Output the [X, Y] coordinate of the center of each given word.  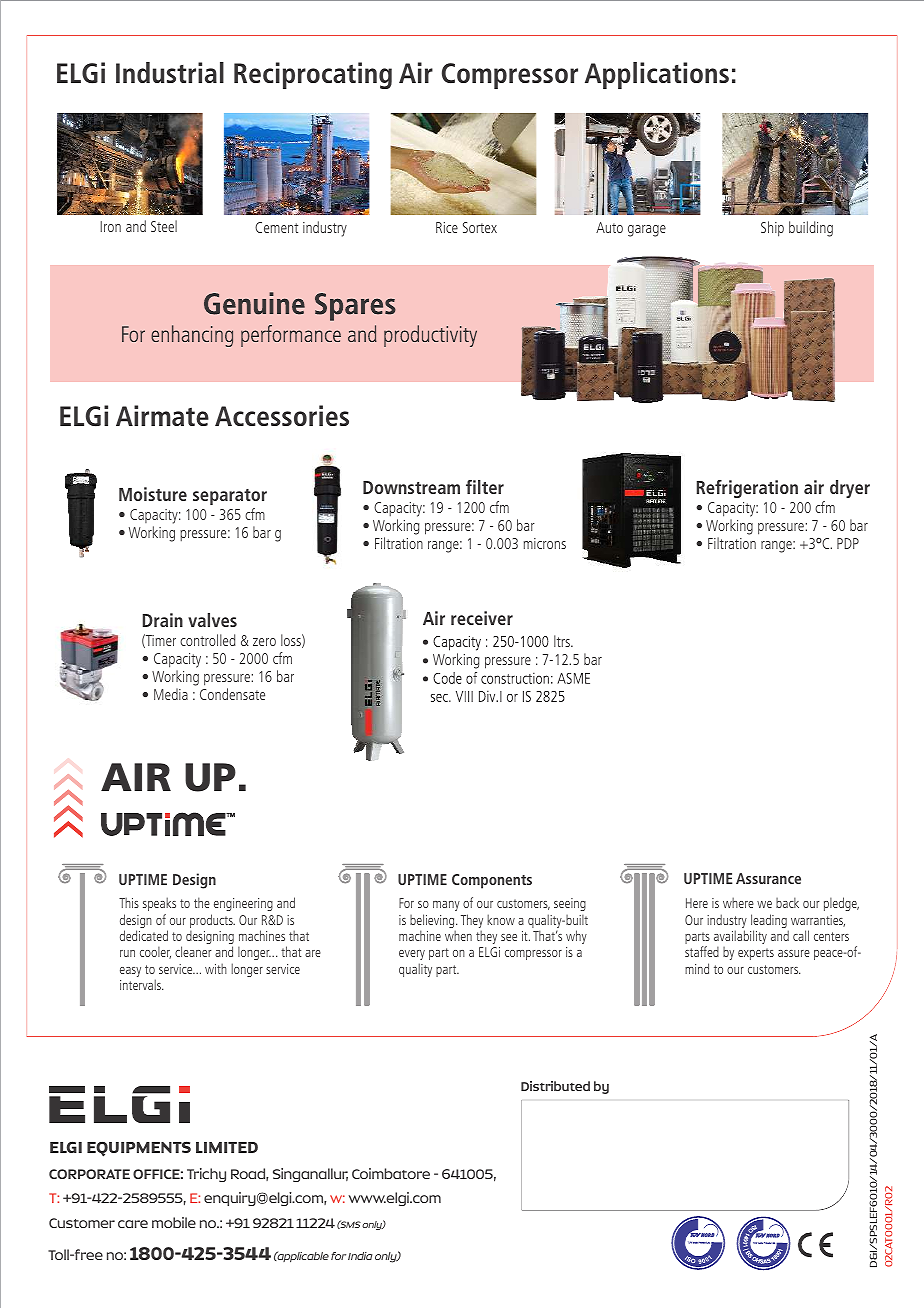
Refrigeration [747, 489]
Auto [609, 227]
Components [492, 881]
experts [756, 954]
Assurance [768, 878]
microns [545, 543]
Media [171, 694]
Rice [447, 227]
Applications [657, 75]
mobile [174, 1222]
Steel [164, 226]
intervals [141, 984]
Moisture [153, 494]
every [412, 955]
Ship [772, 229]
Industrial [170, 72]
